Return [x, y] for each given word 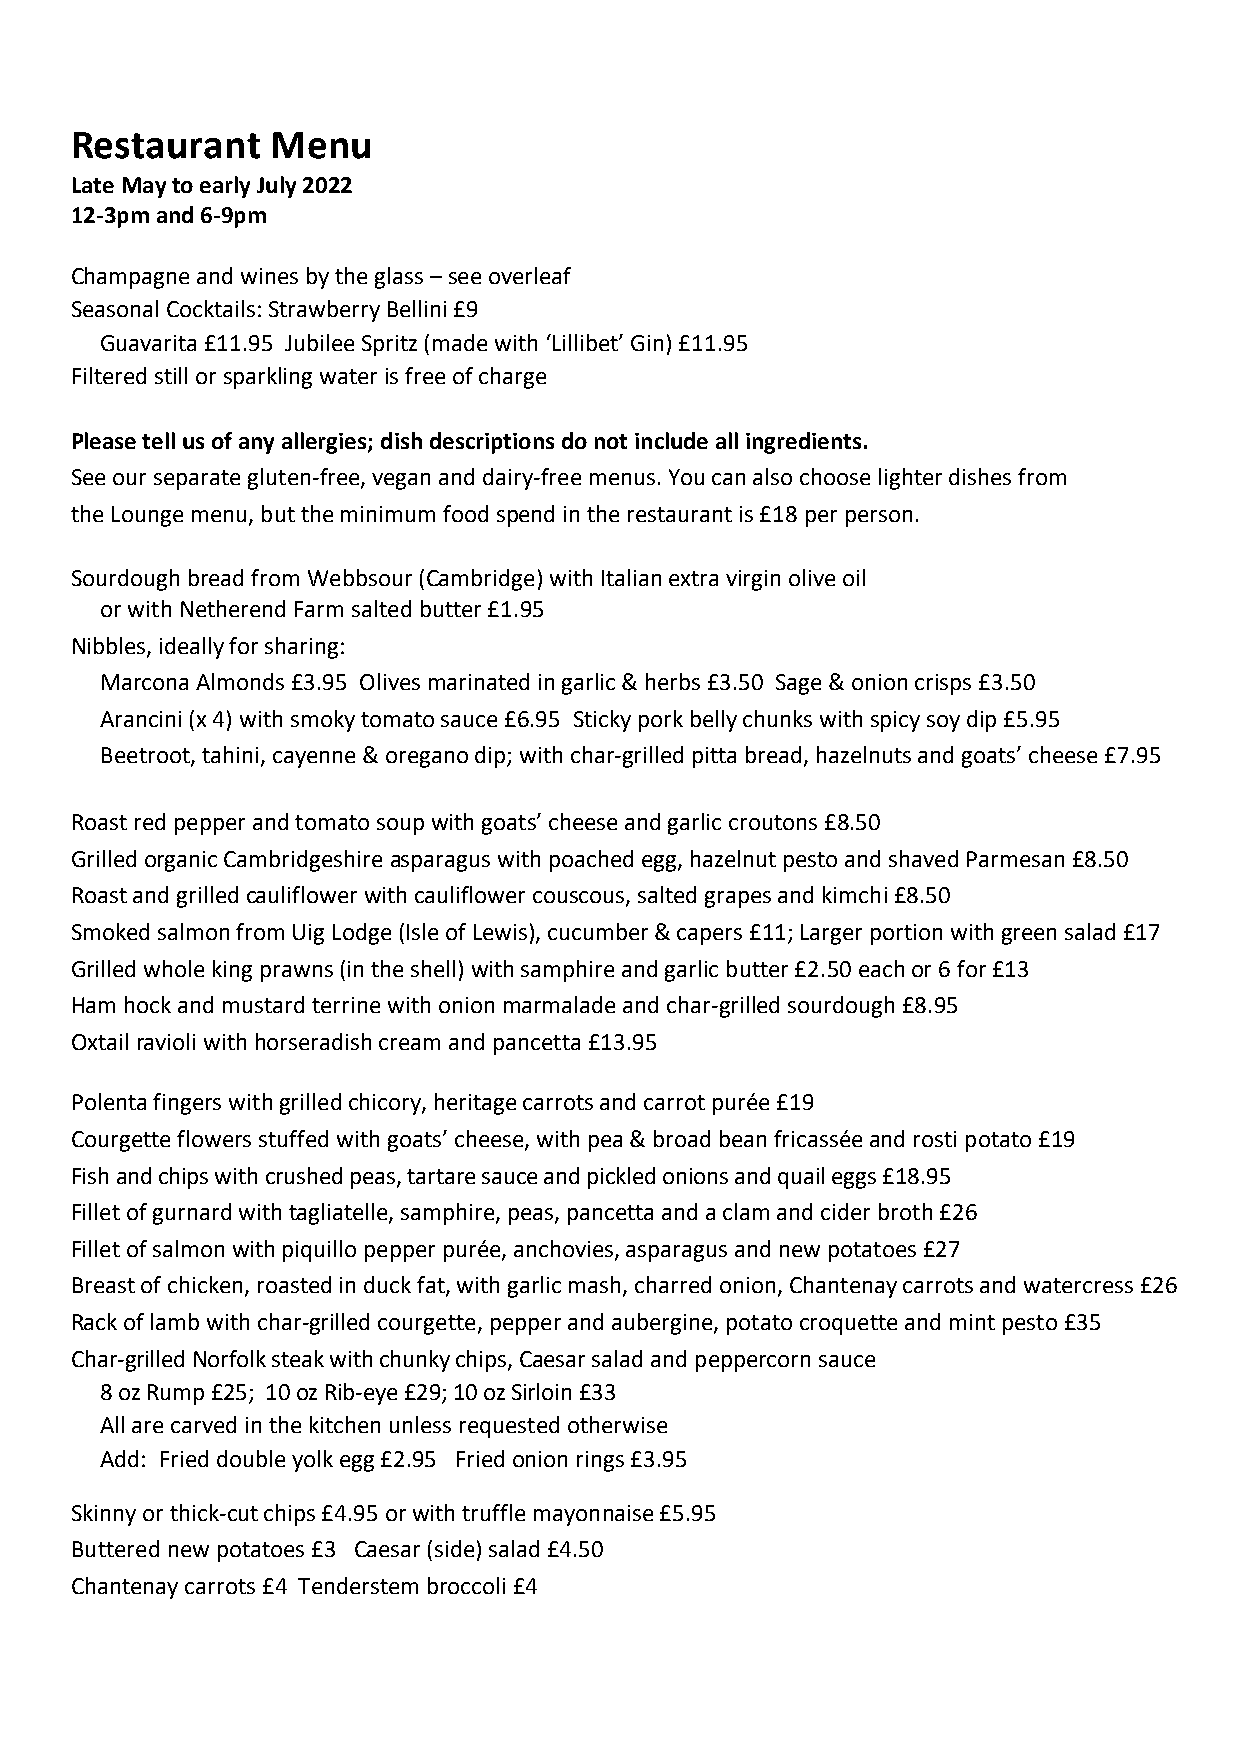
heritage [475, 1104]
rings [600, 1461]
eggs [854, 1180]
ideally [192, 648]
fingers [187, 1104]
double [251, 1458]
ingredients [803, 443]
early [225, 187]
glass [399, 278]
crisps [943, 684]
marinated [479, 681]
